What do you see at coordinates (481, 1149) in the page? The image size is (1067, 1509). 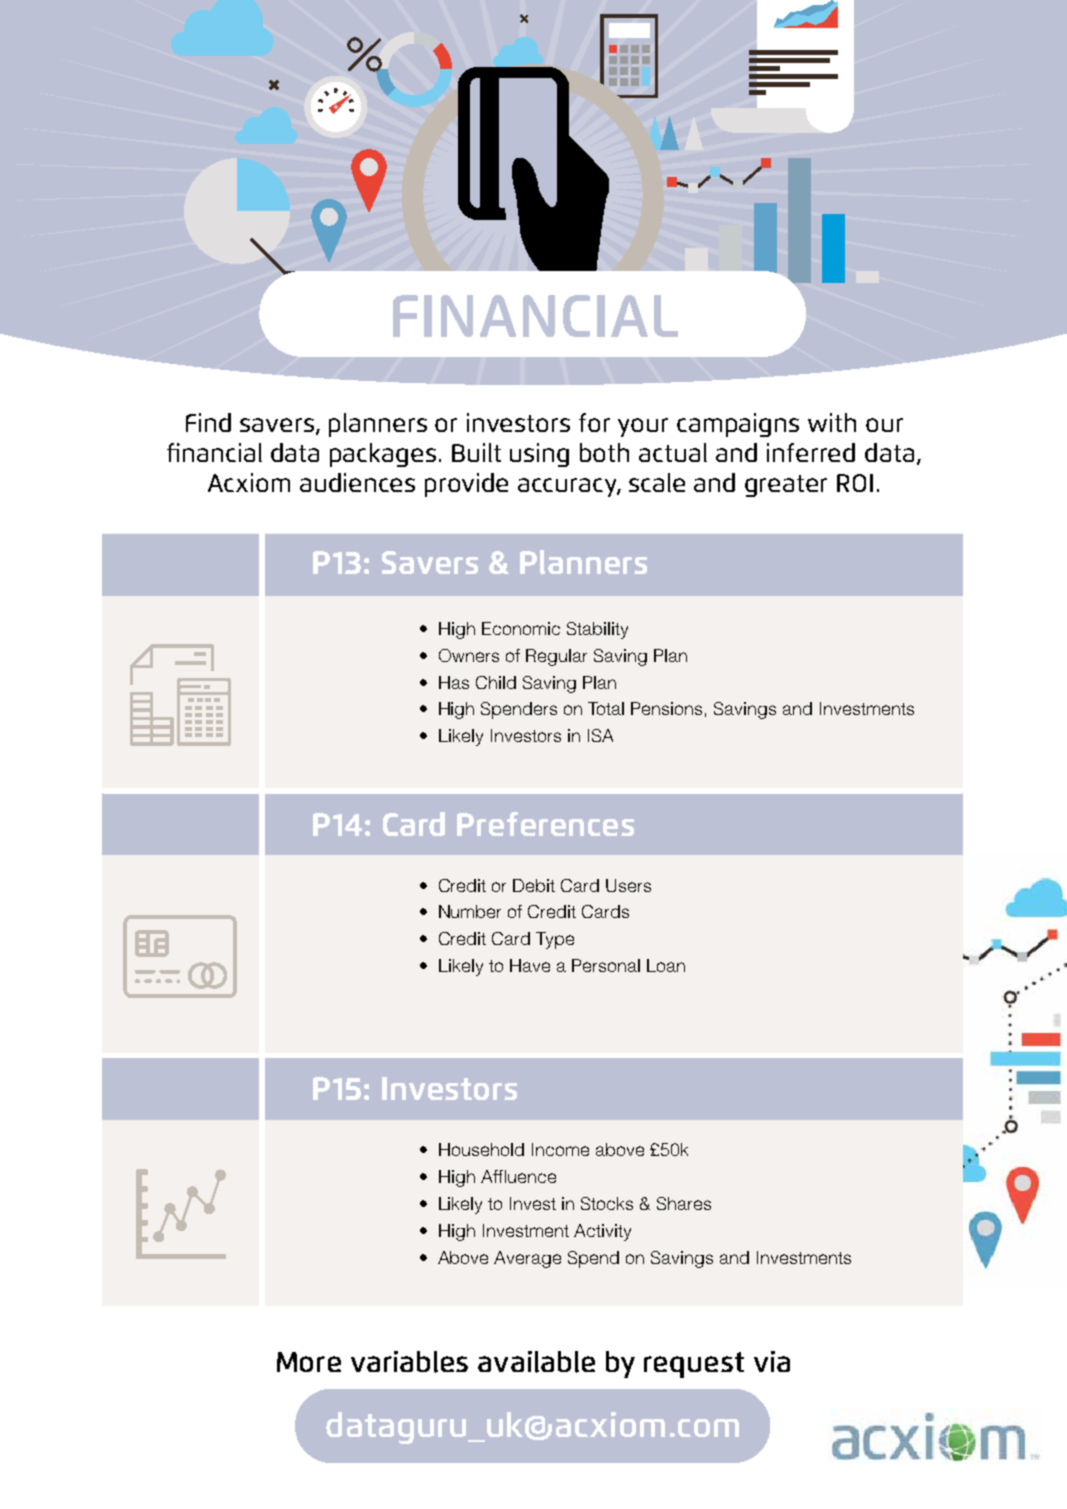 I see `Household` at bounding box center [481, 1149].
